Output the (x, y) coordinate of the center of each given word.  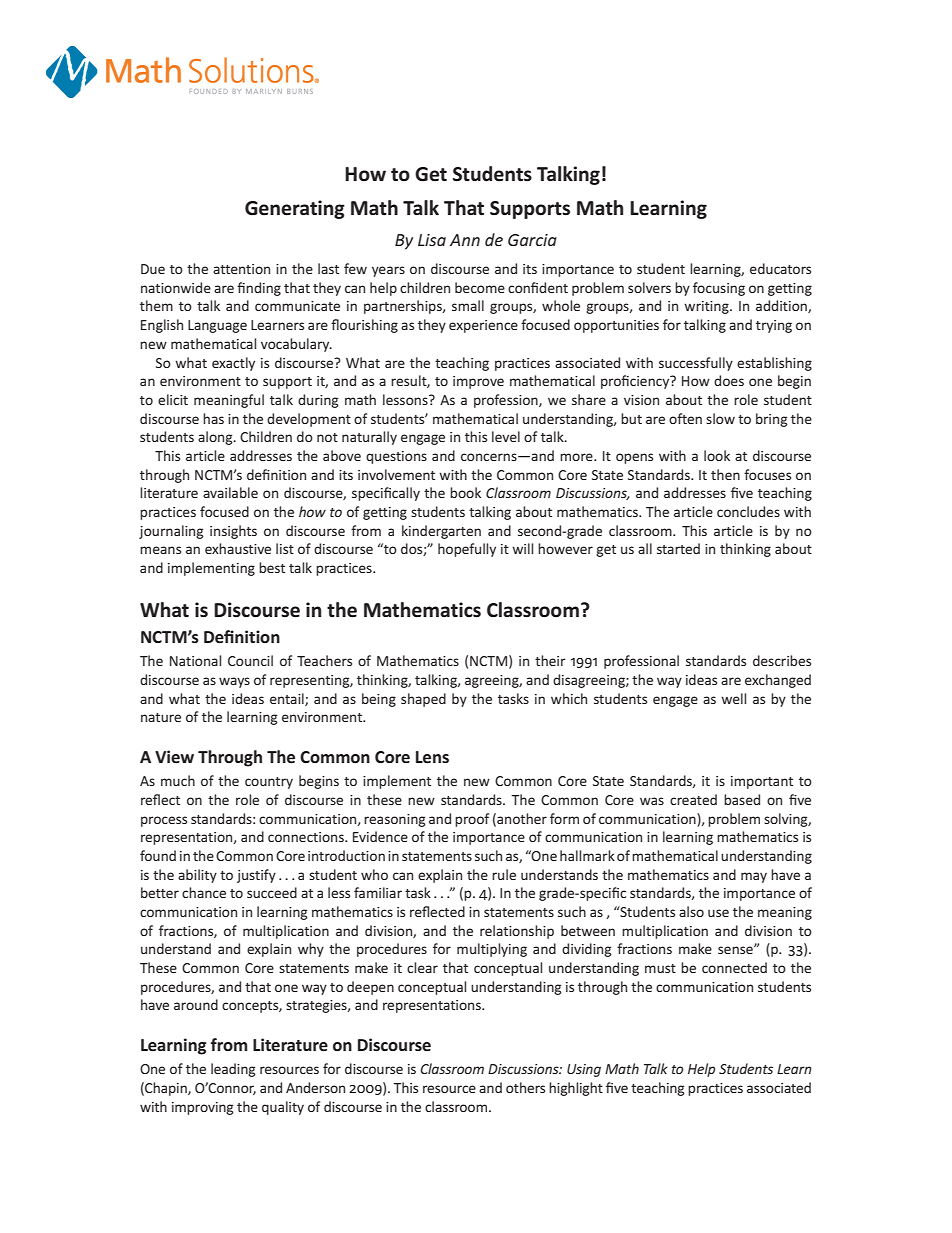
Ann (465, 240)
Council (250, 660)
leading (233, 1070)
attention (241, 269)
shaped (423, 700)
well (733, 698)
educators (780, 268)
